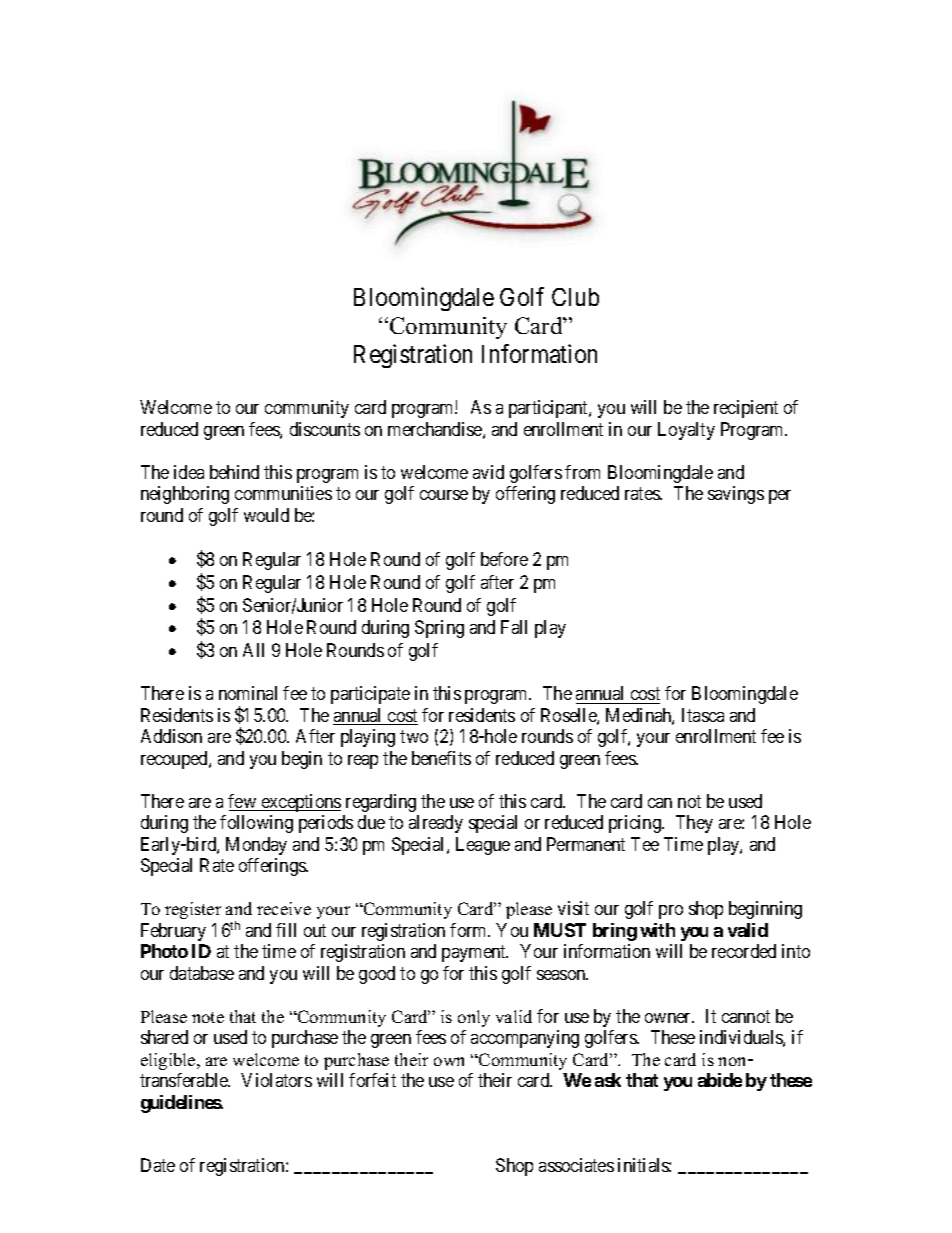 The image size is (952, 1233). I want to click on Club, so click(575, 297).
